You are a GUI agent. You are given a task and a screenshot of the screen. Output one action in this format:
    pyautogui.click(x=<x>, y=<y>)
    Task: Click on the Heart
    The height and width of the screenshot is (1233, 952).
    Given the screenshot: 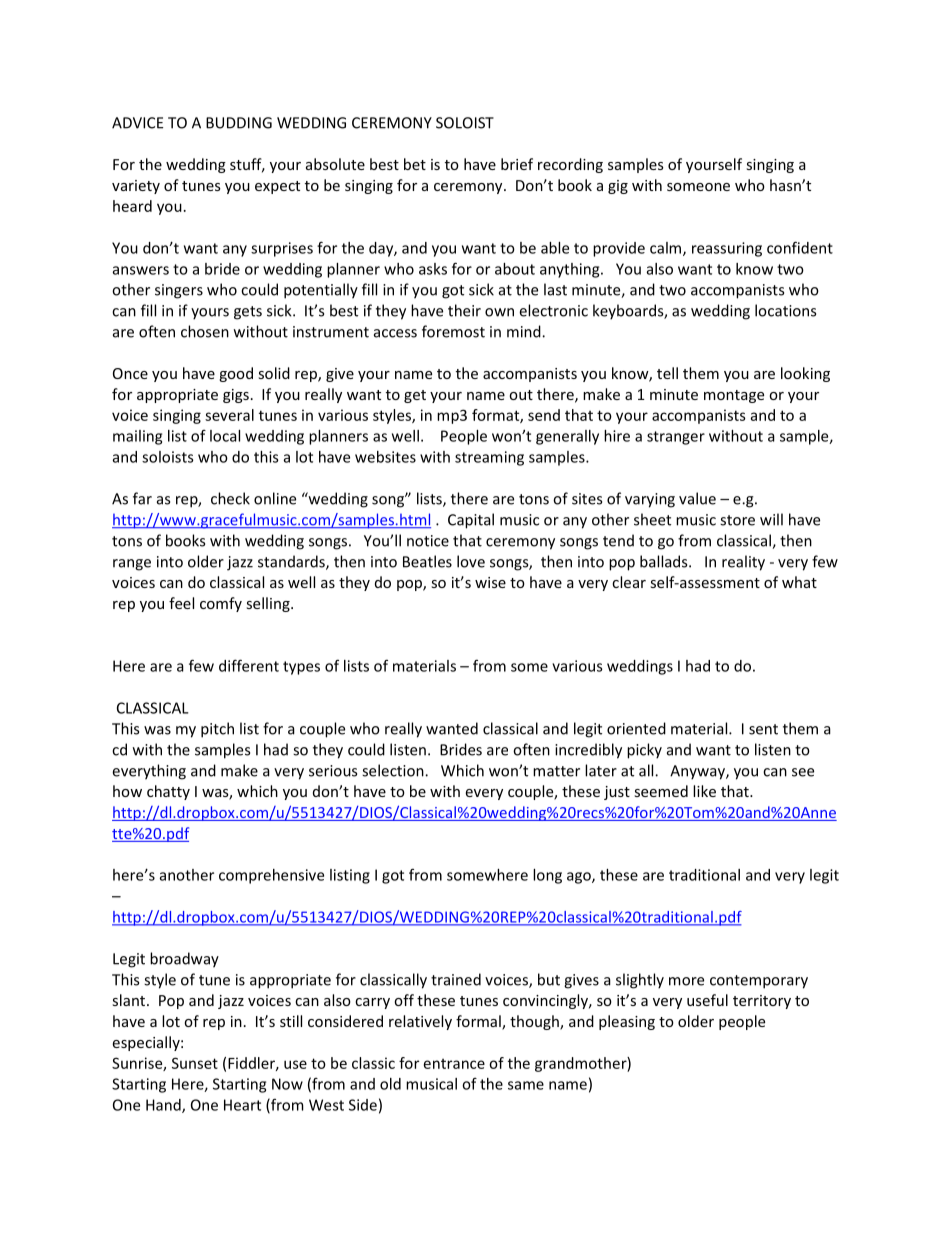 What is the action you would take?
    pyautogui.click(x=242, y=1105)
